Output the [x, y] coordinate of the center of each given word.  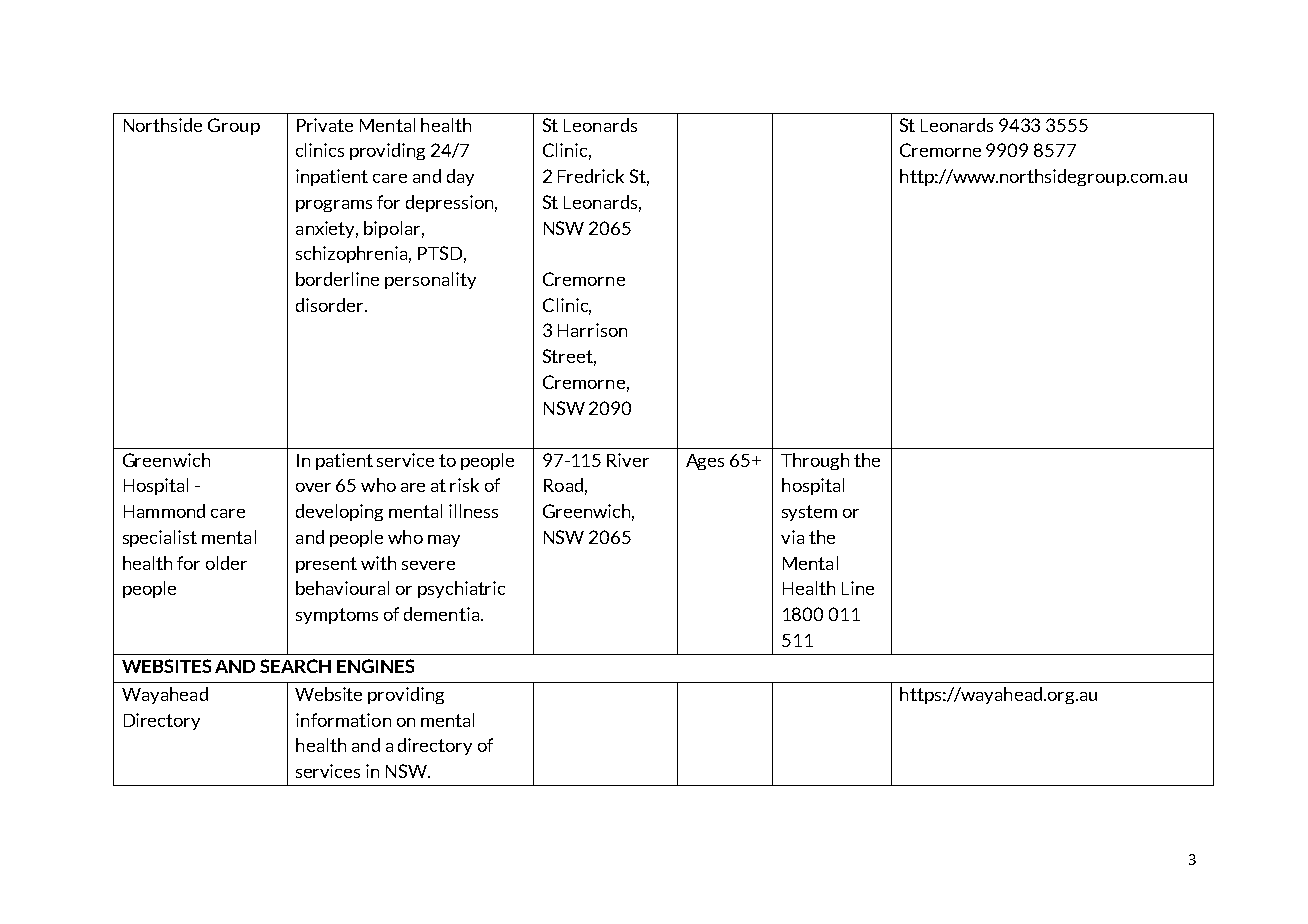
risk [464, 485]
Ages [705, 462]
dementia [441, 614]
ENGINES [375, 666]
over [313, 487]
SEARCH [295, 666]
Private [325, 125]
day [460, 177]
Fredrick [591, 176]
